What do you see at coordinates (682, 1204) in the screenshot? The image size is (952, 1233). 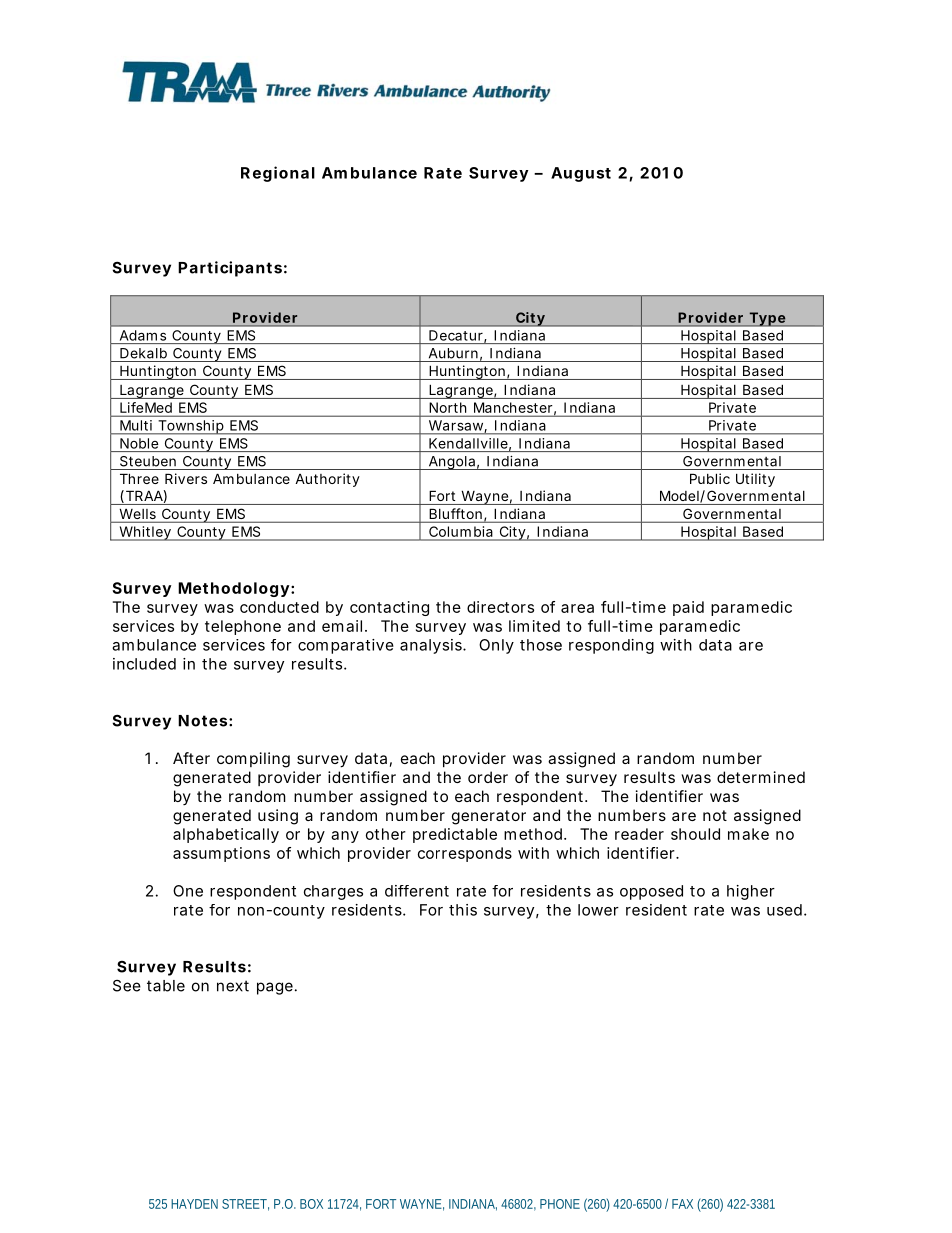 I see `FAX` at bounding box center [682, 1204].
